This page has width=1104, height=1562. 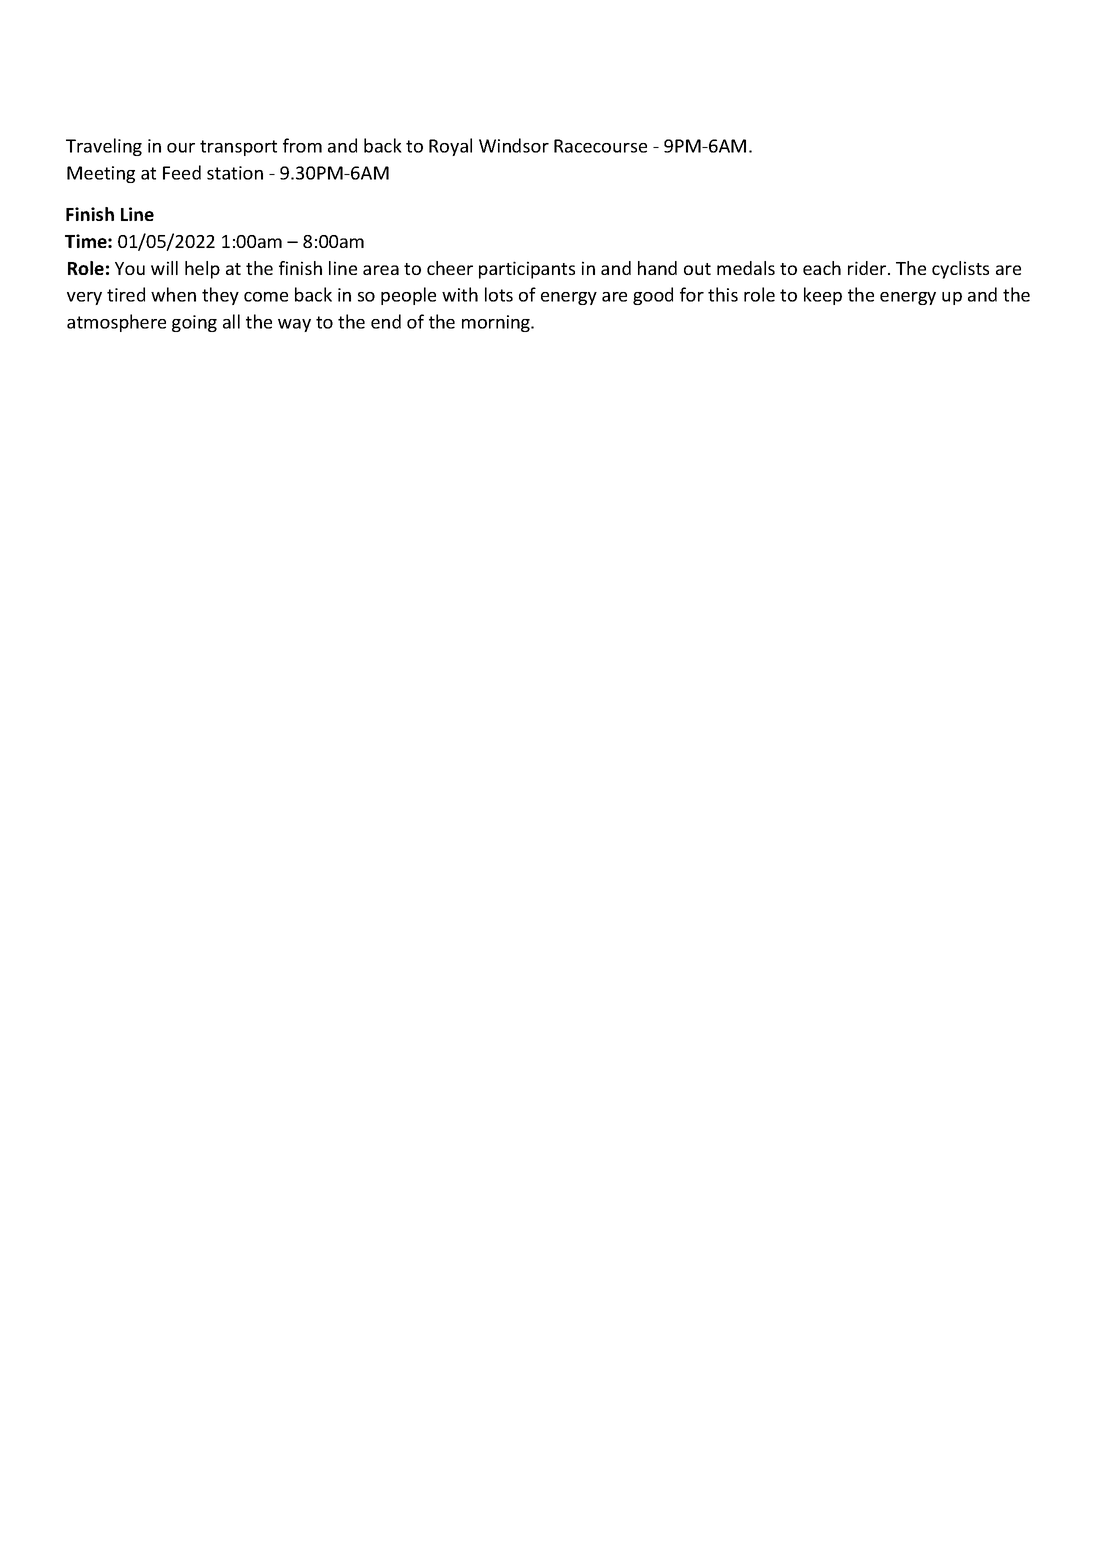 What do you see at coordinates (450, 147) in the page?
I see `Royal` at bounding box center [450, 147].
